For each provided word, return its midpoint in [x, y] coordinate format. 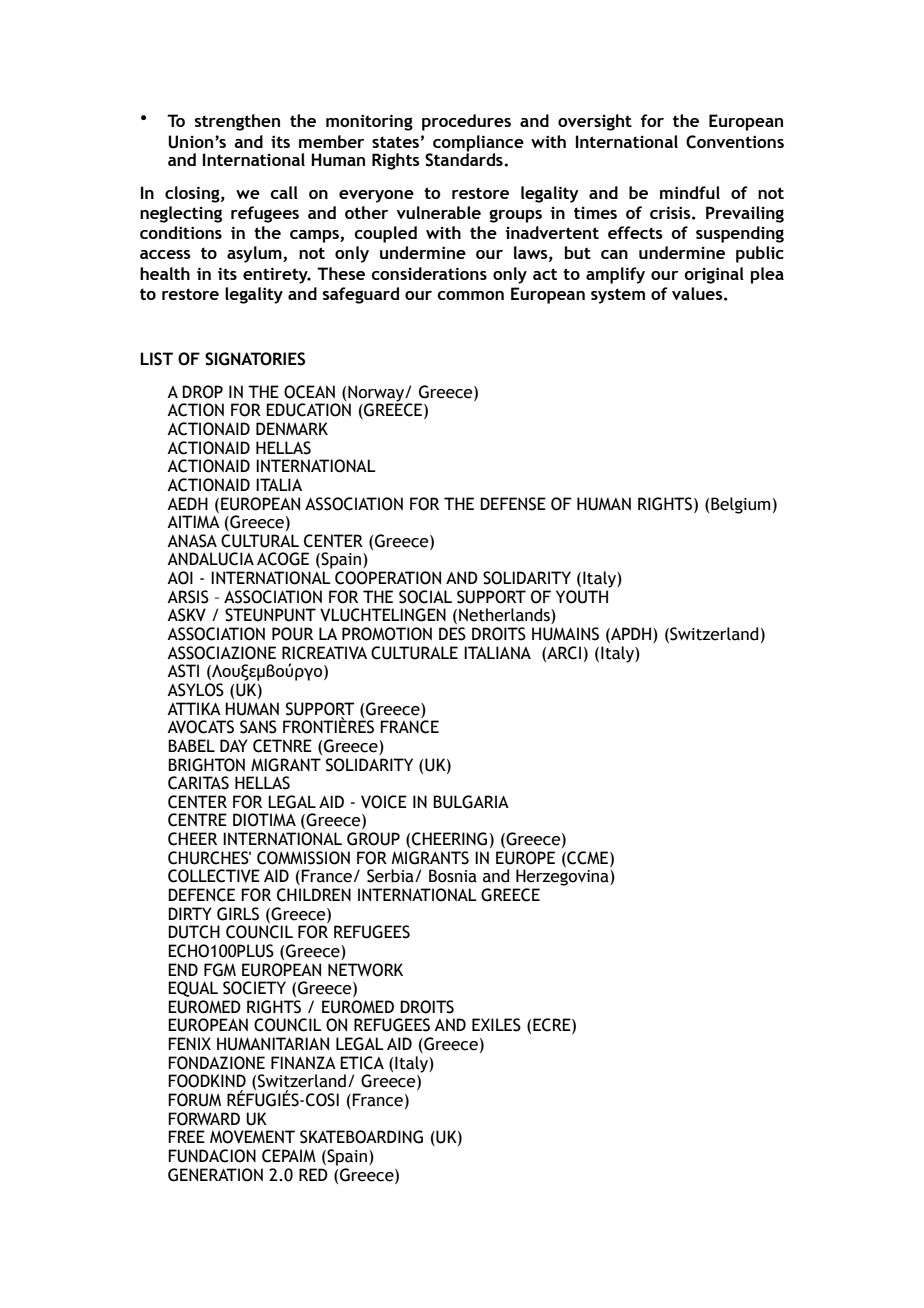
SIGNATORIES [255, 359]
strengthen [237, 122]
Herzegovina [563, 877]
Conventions [735, 142]
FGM [220, 970]
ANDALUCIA [210, 559]
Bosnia [453, 876]
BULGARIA [471, 802]
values [698, 293]
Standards [465, 159]
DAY [234, 745]
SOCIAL [425, 597]
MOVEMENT [252, 1137]
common [470, 295]
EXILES [496, 1025]
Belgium [740, 505]
